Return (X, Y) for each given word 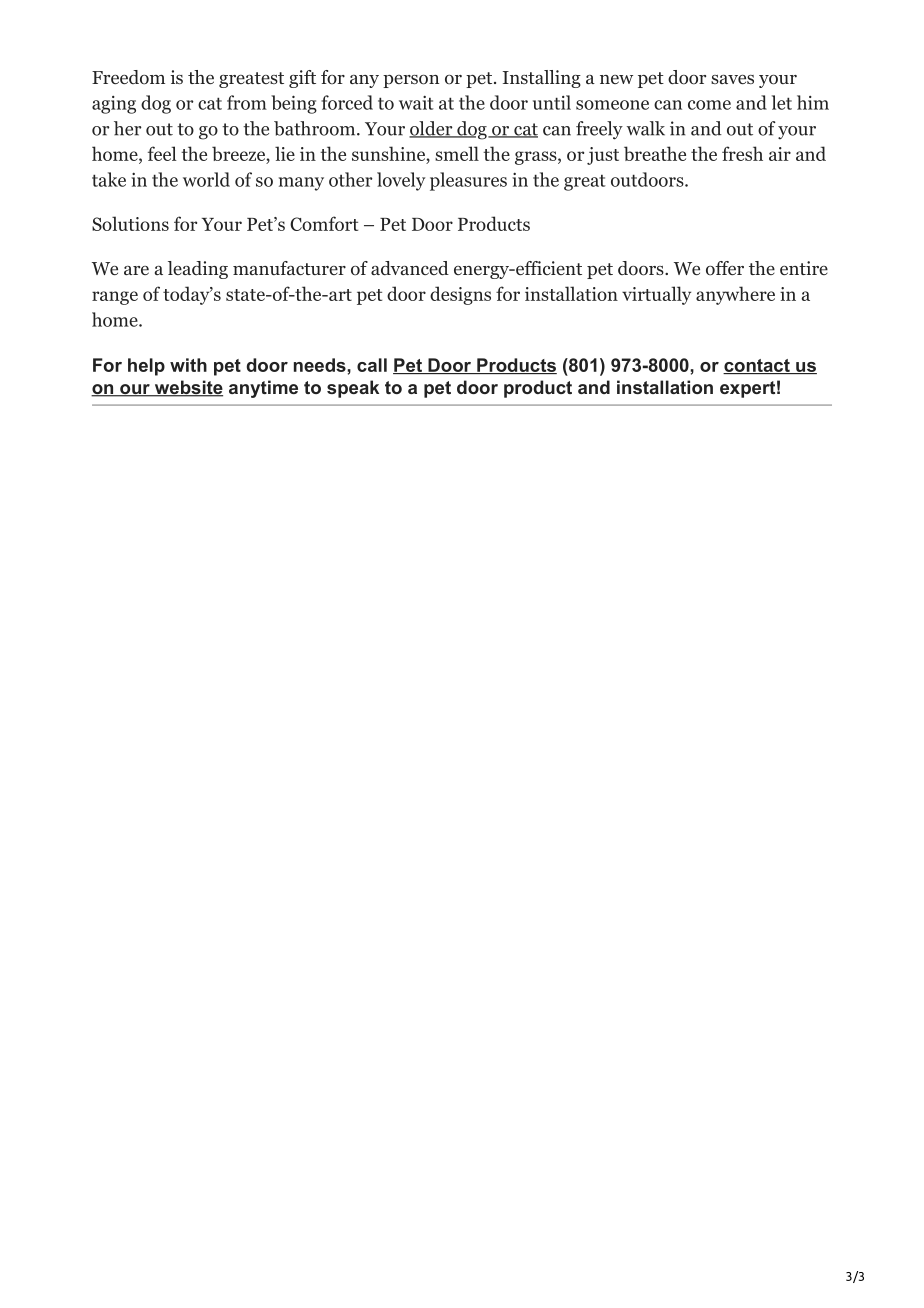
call (372, 365)
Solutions (130, 223)
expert (747, 389)
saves (732, 79)
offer (725, 268)
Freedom (128, 77)
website (187, 388)
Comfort (324, 223)
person (411, 81)
